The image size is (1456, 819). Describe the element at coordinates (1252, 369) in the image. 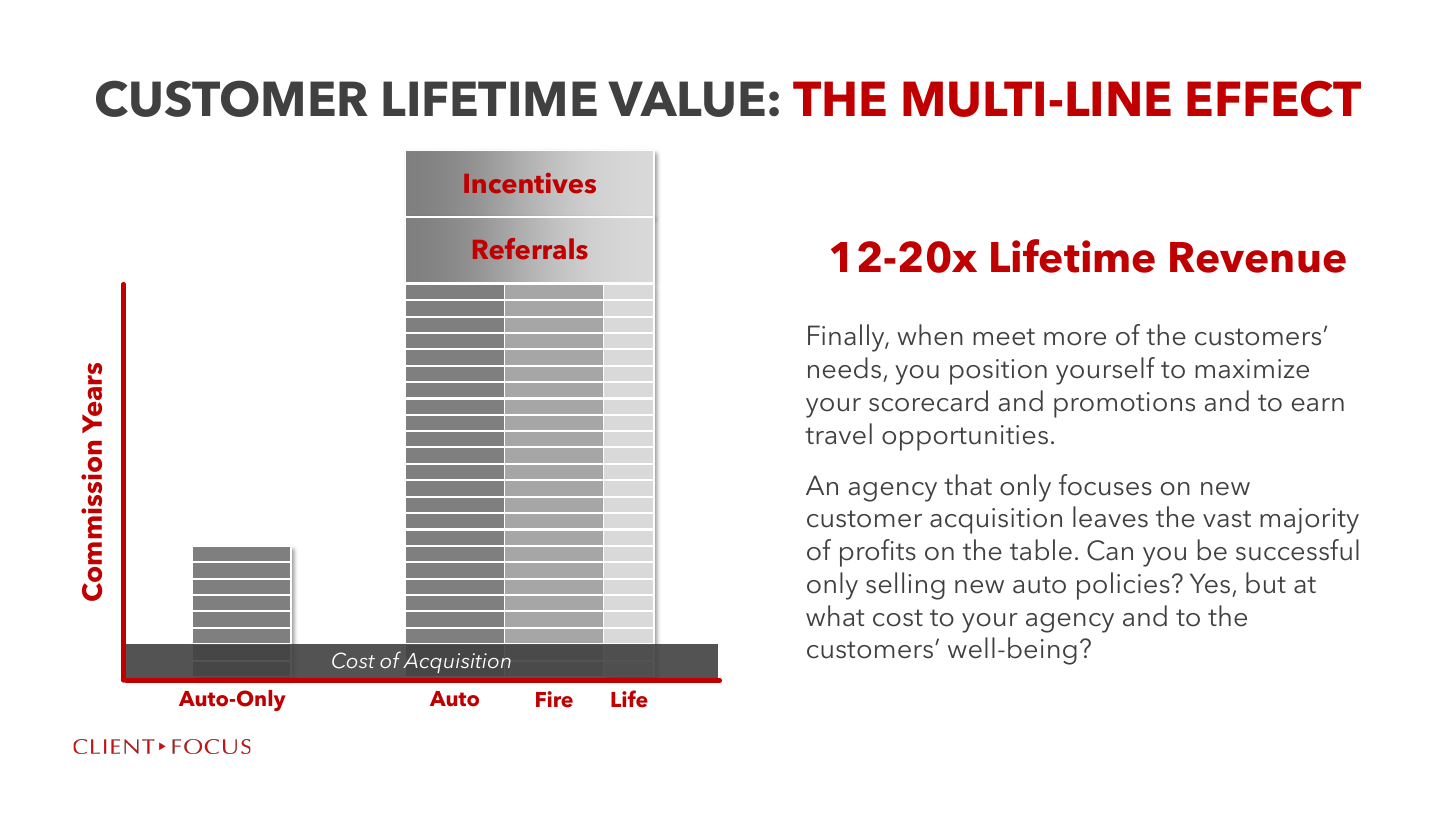

I see `maximize` at that location.
